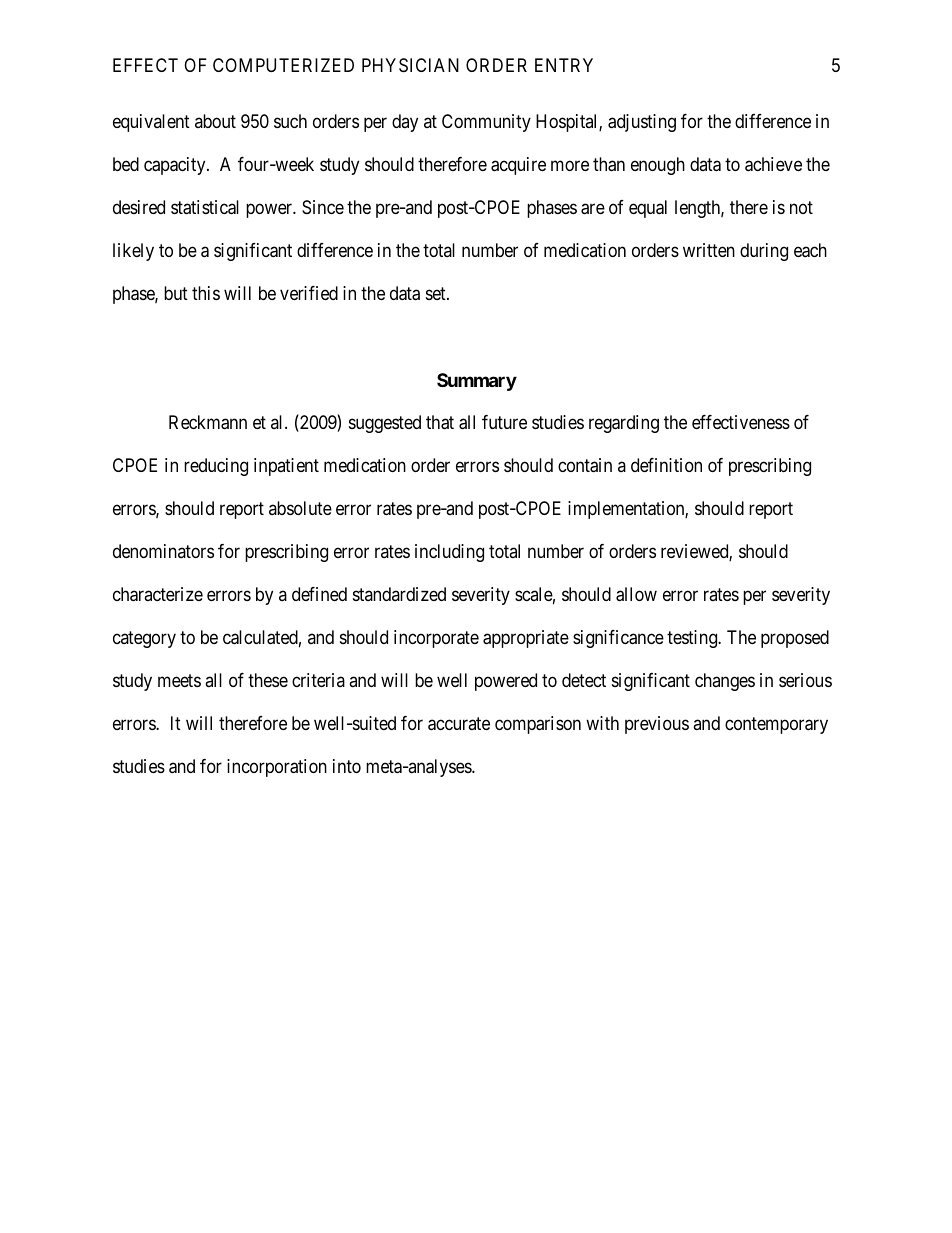  Describe the element at coordinates (642, 123) in the document. I see `adjusting` at that location.
